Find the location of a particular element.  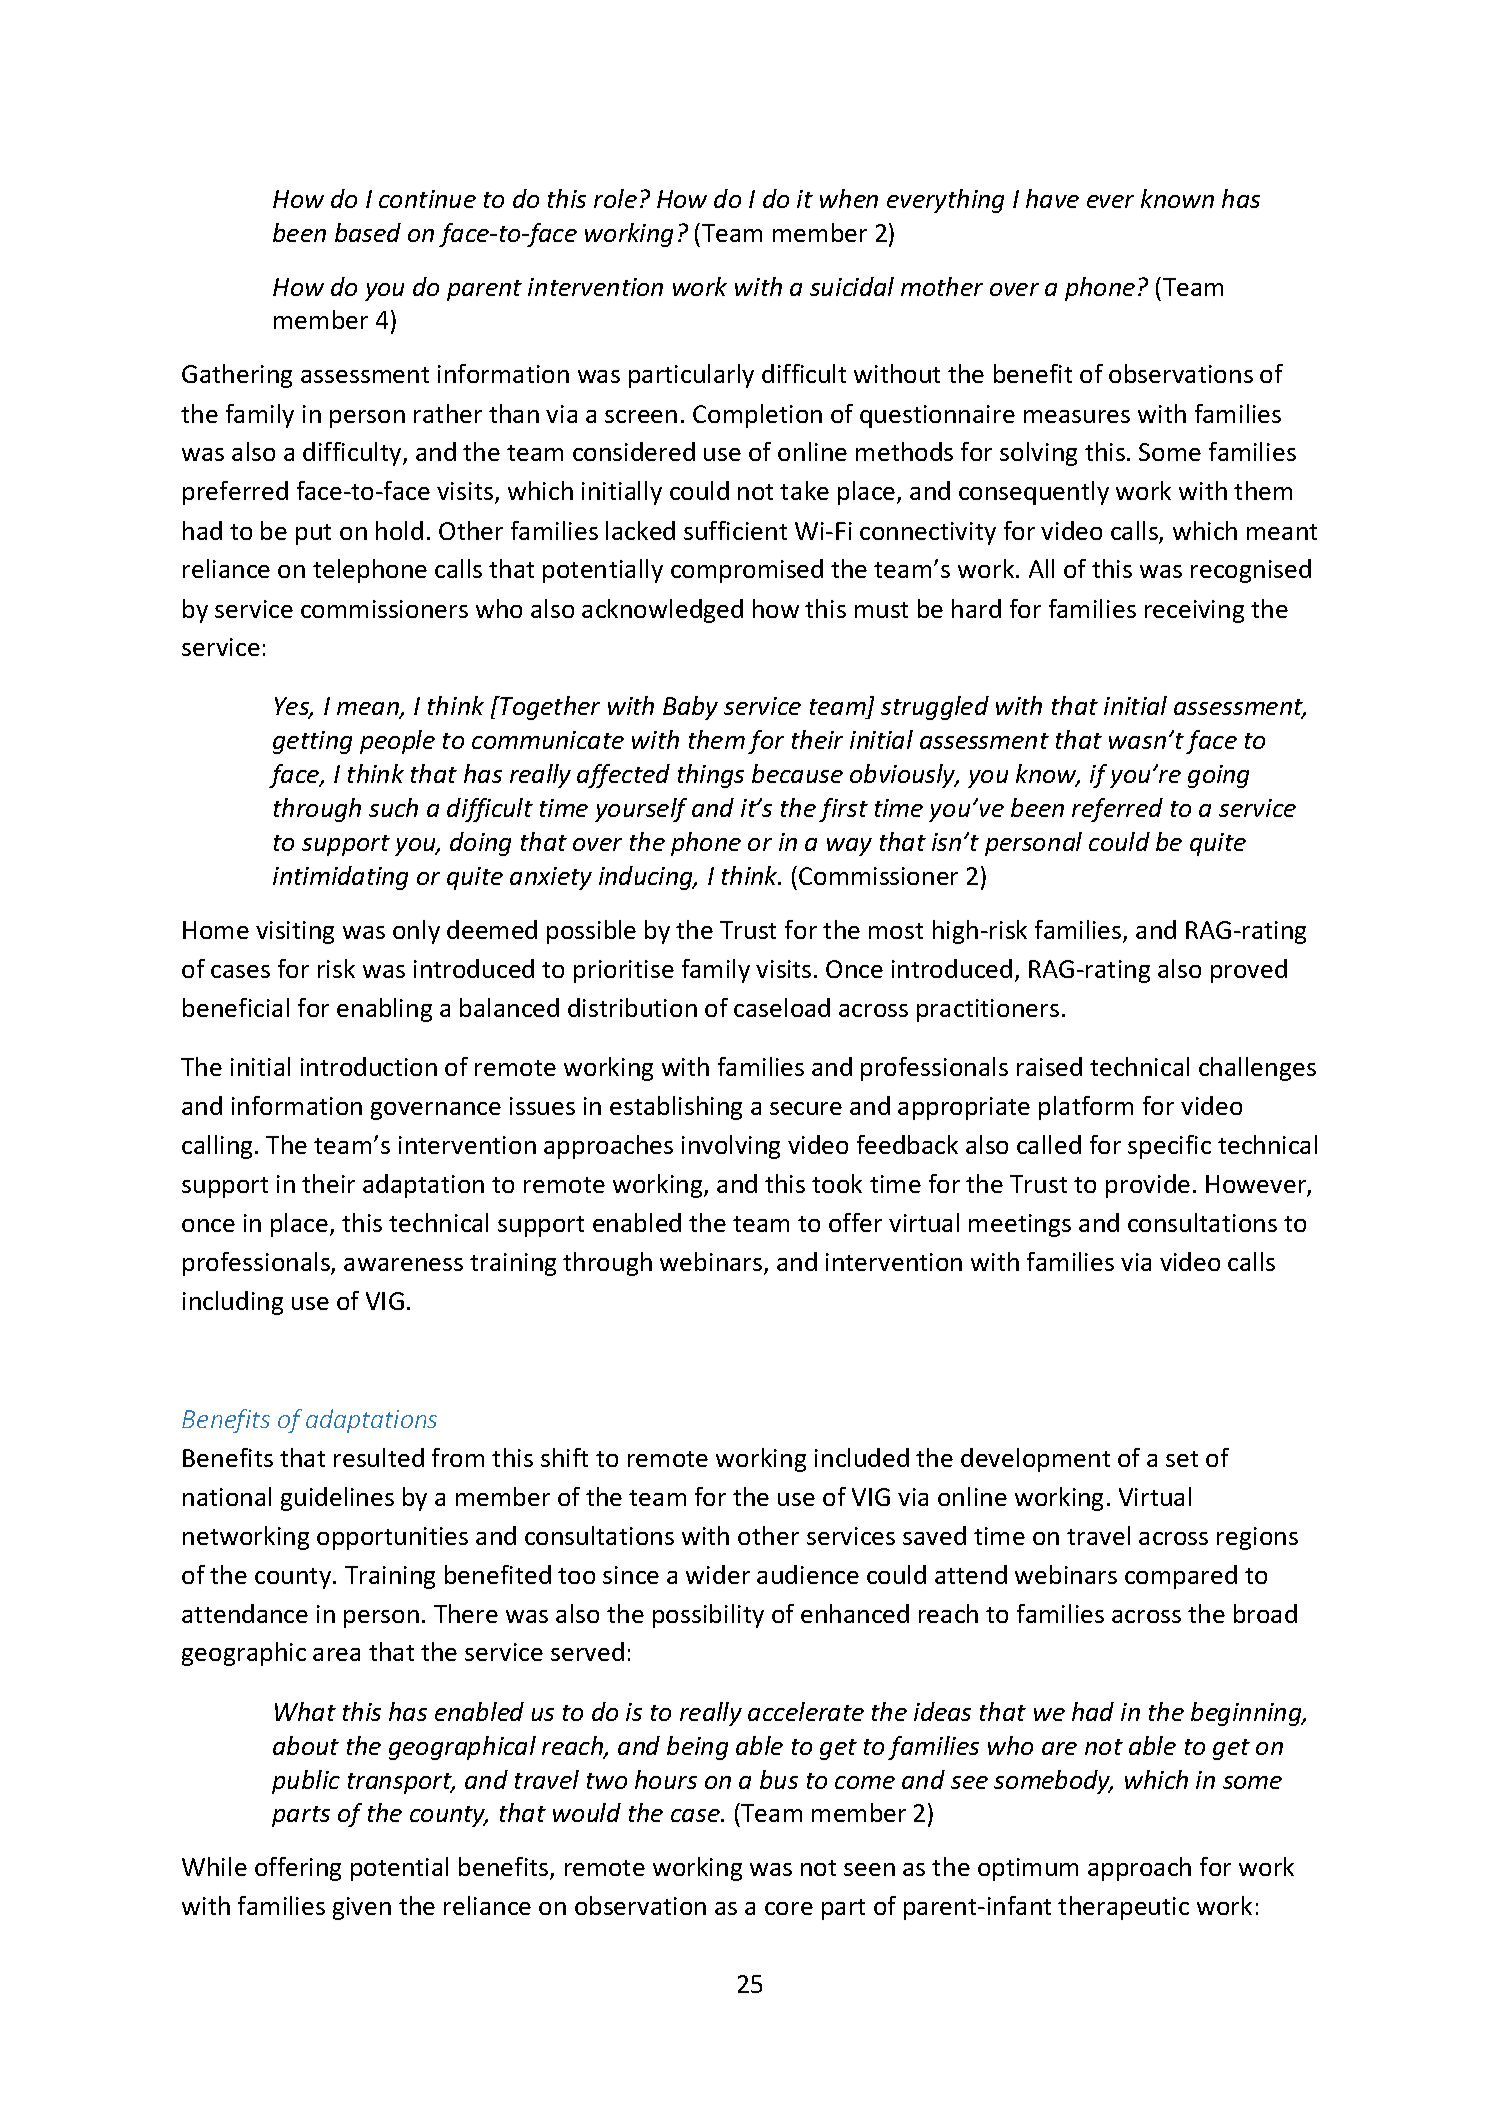

given is located at coordinates (362, 1908).
